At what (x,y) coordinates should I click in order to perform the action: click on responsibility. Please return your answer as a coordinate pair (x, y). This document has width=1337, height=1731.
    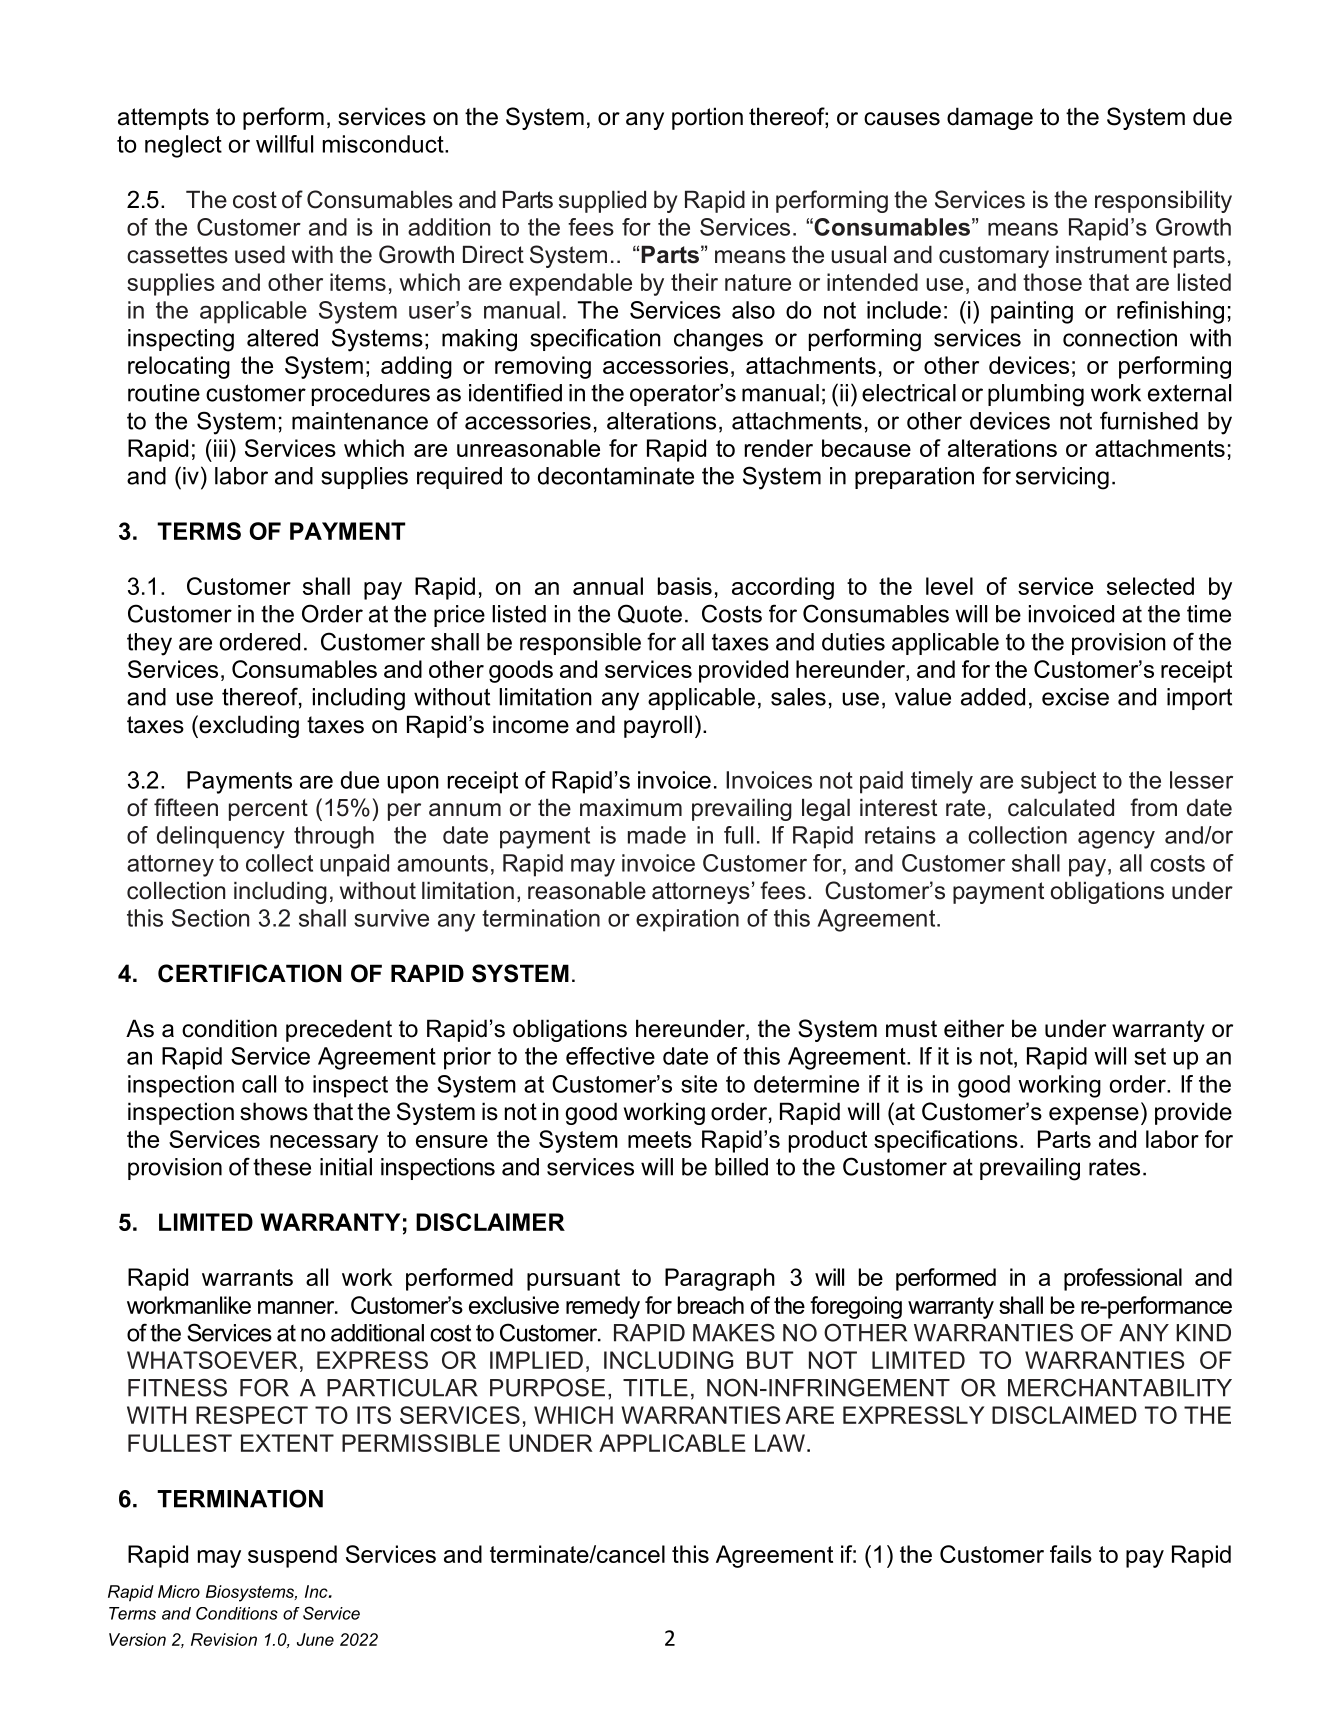
    Looking at the image, I should click on (1163, 201).
